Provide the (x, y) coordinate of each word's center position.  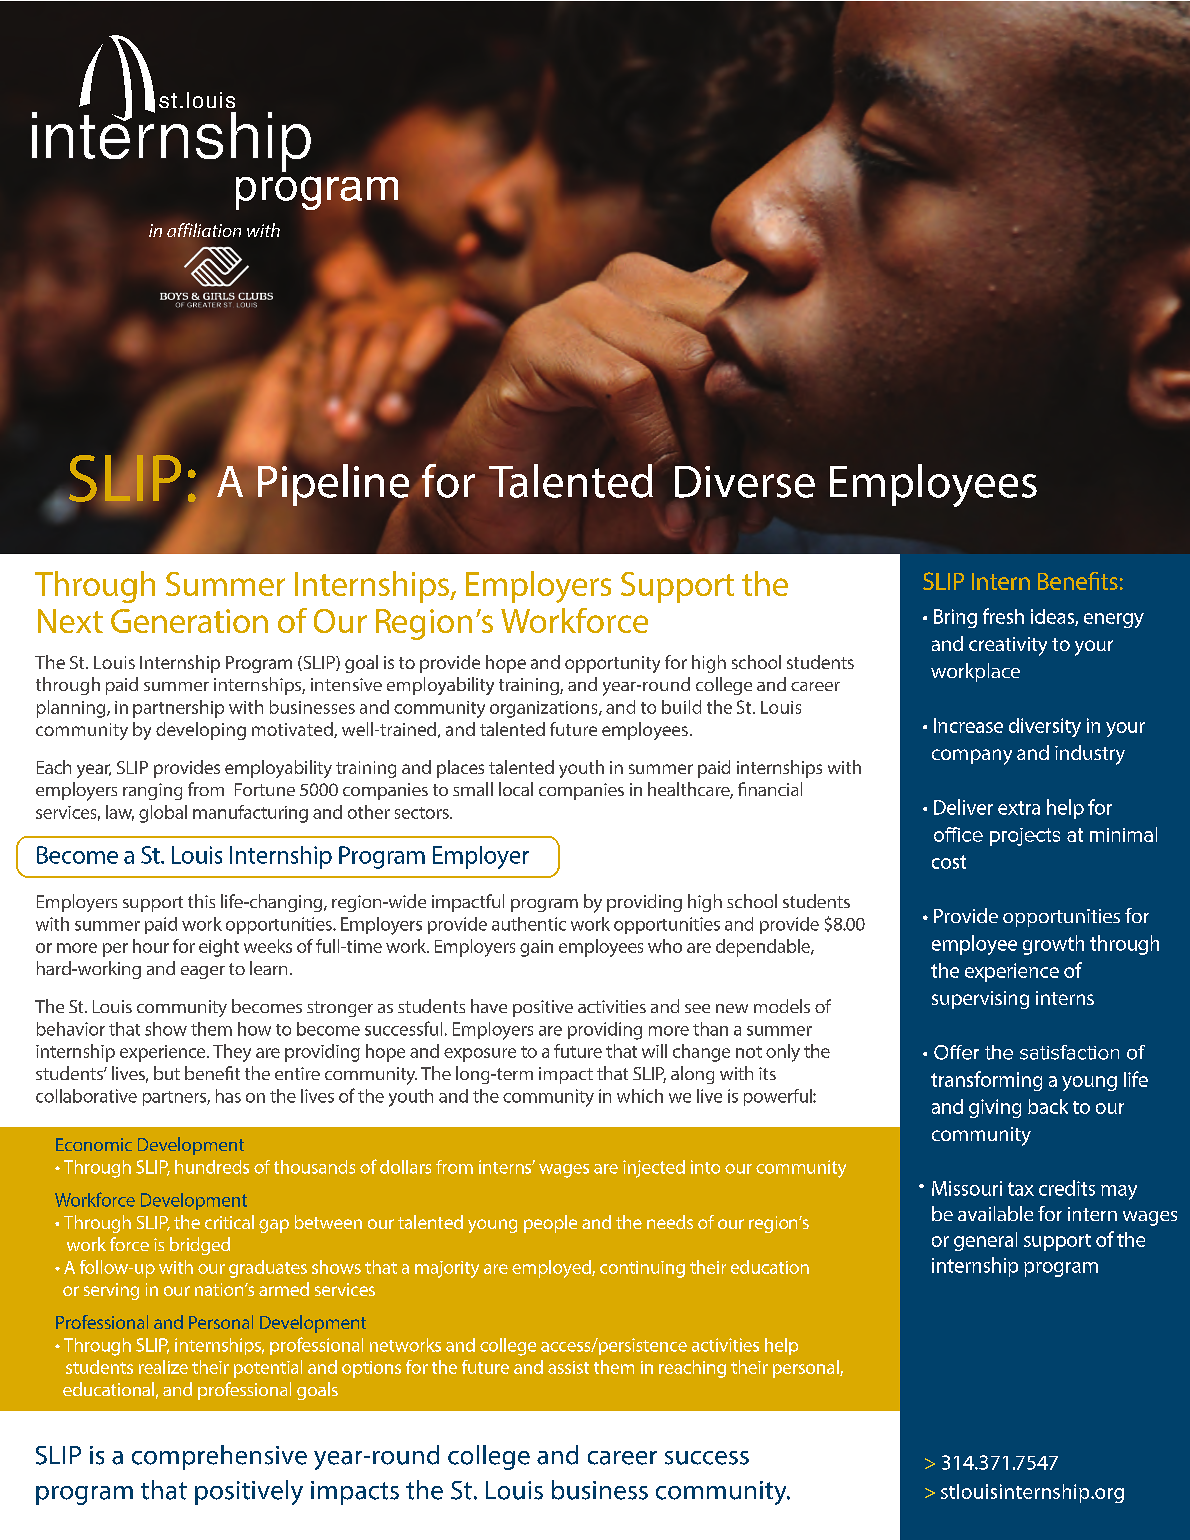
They (232, 1053)
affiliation (204, 230)
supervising (980, 1000)
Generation (189, 621)
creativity (1008, 646)
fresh (1003, 616)
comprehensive (219, 1457)
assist (568, 1367)
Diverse (745, 482)
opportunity (612, 664)
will (654, 1051)
